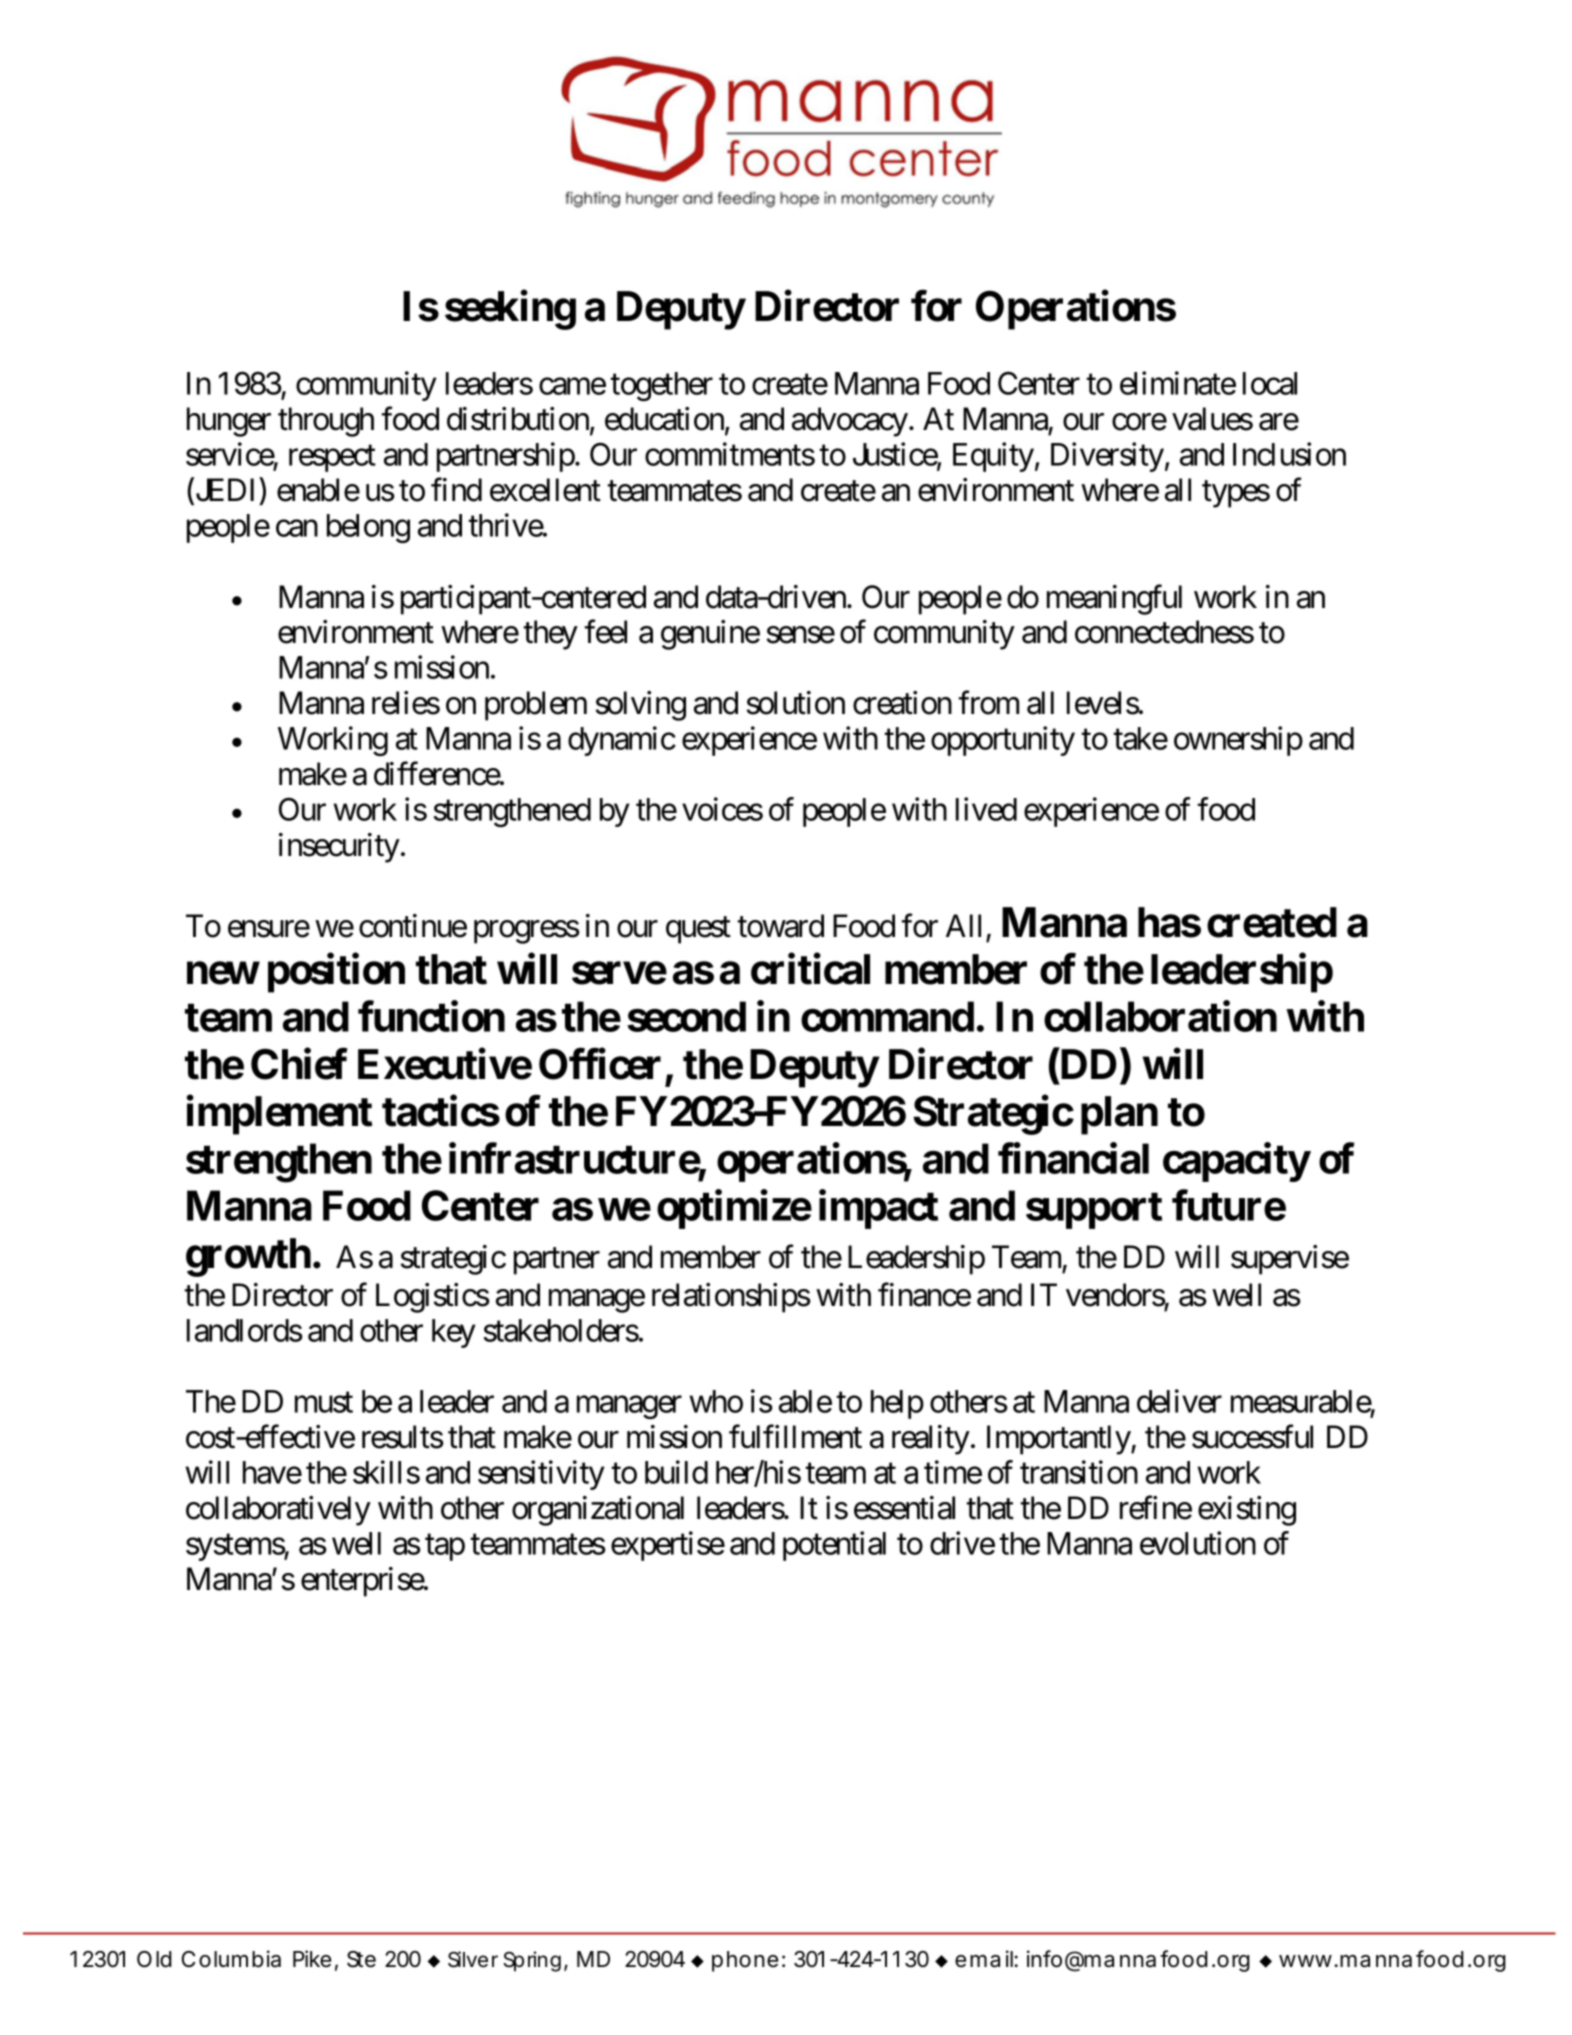  Describe the element at coordinates (850, 422) in the screenshot. I see `advocacy` at that location.
